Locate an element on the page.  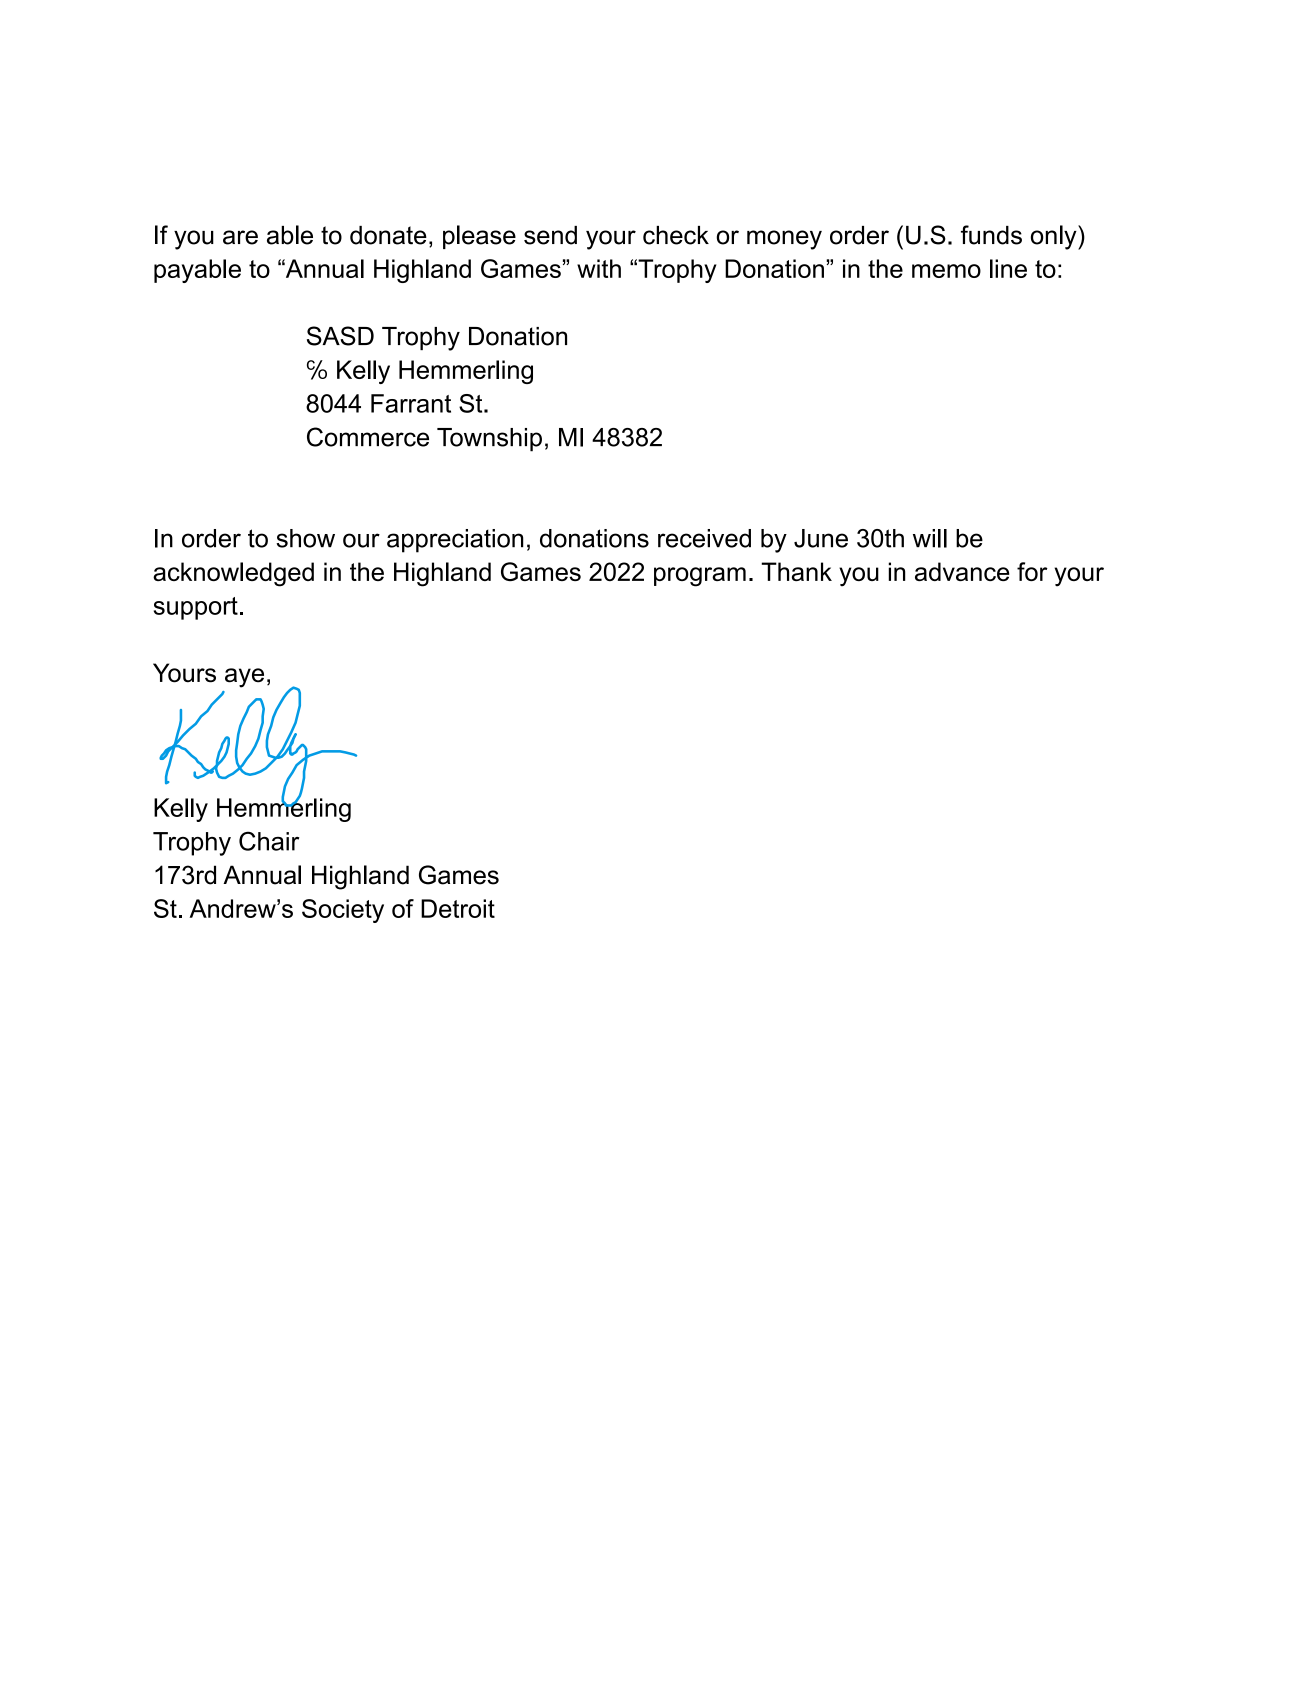
Chair is located at coordinates (269, 841).
